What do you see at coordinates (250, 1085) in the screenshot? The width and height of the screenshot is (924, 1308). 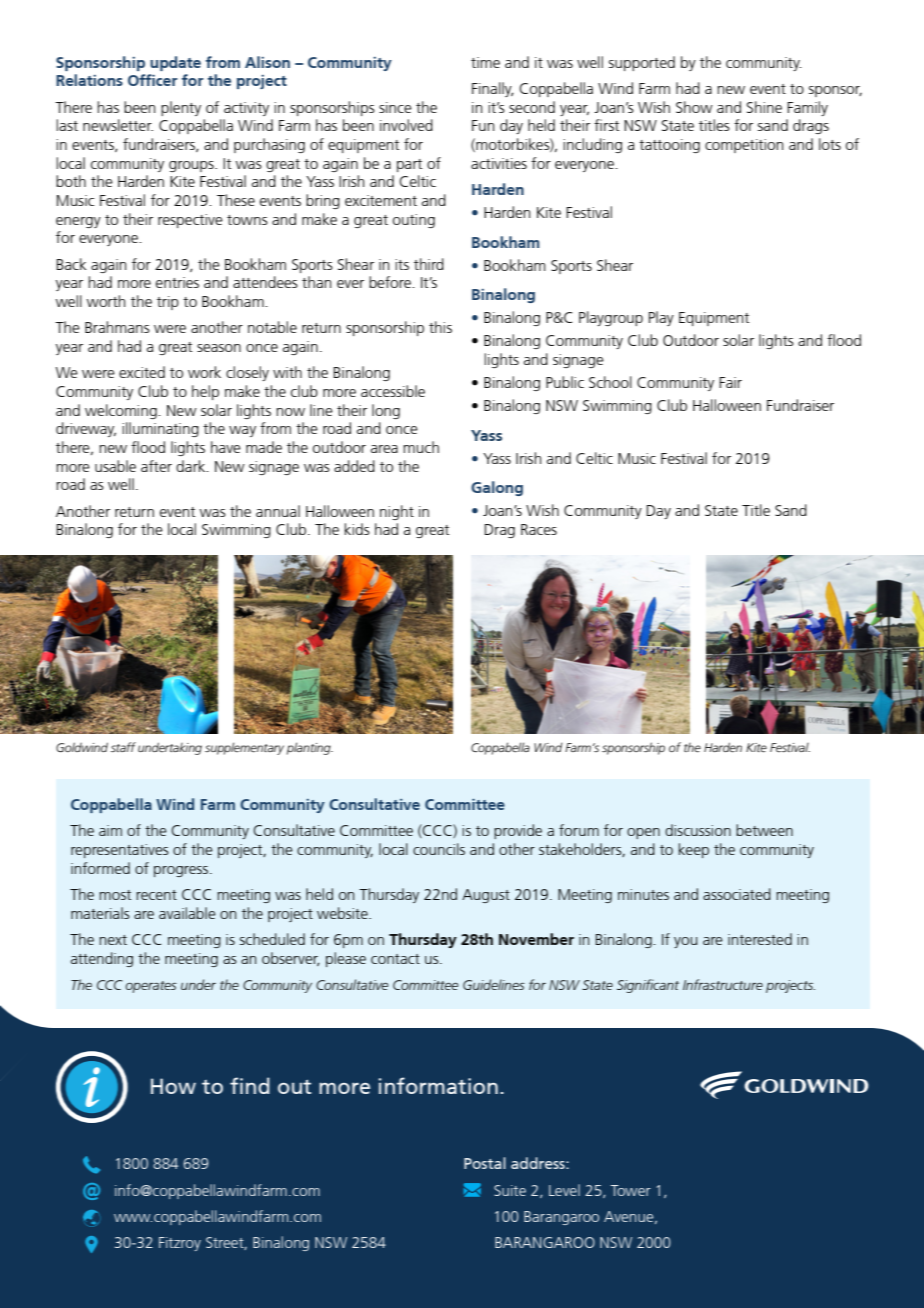 I see `find` at bounding box center [250, 1085].
